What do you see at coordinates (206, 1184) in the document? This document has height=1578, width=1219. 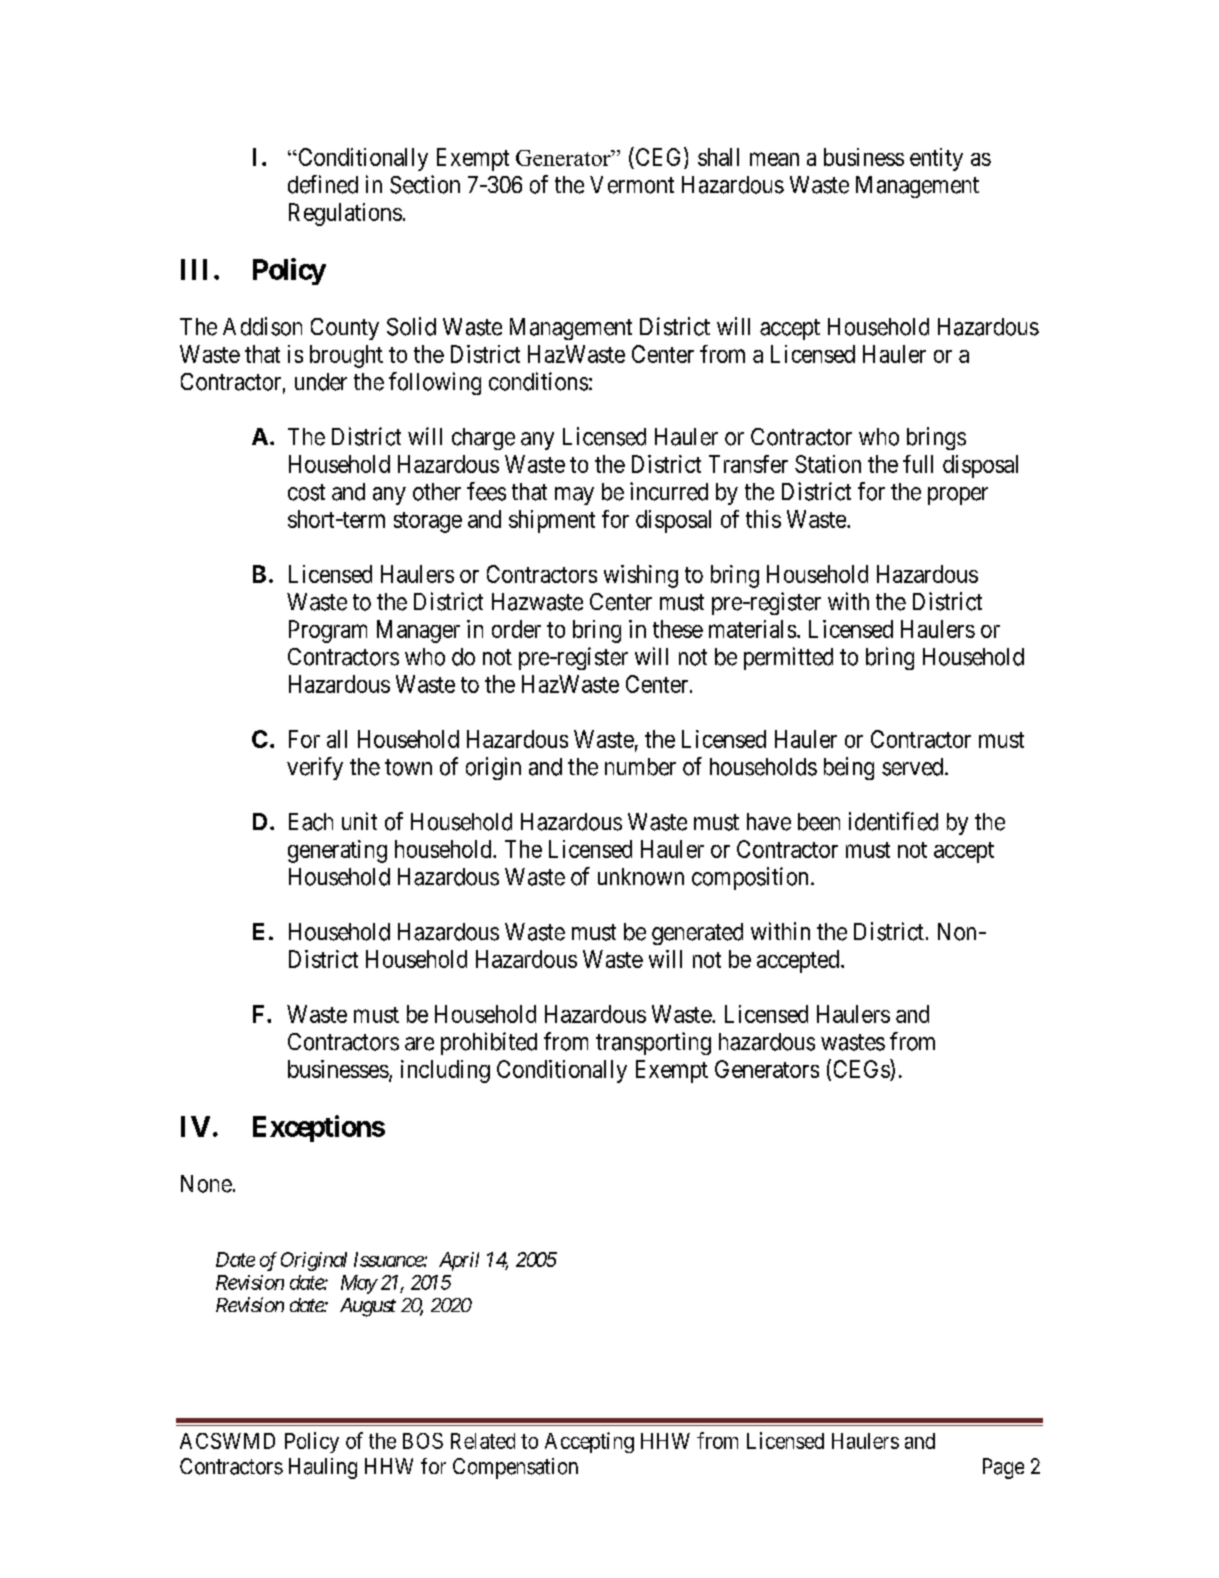 I see `None` at bounding box center [206, 1184].
